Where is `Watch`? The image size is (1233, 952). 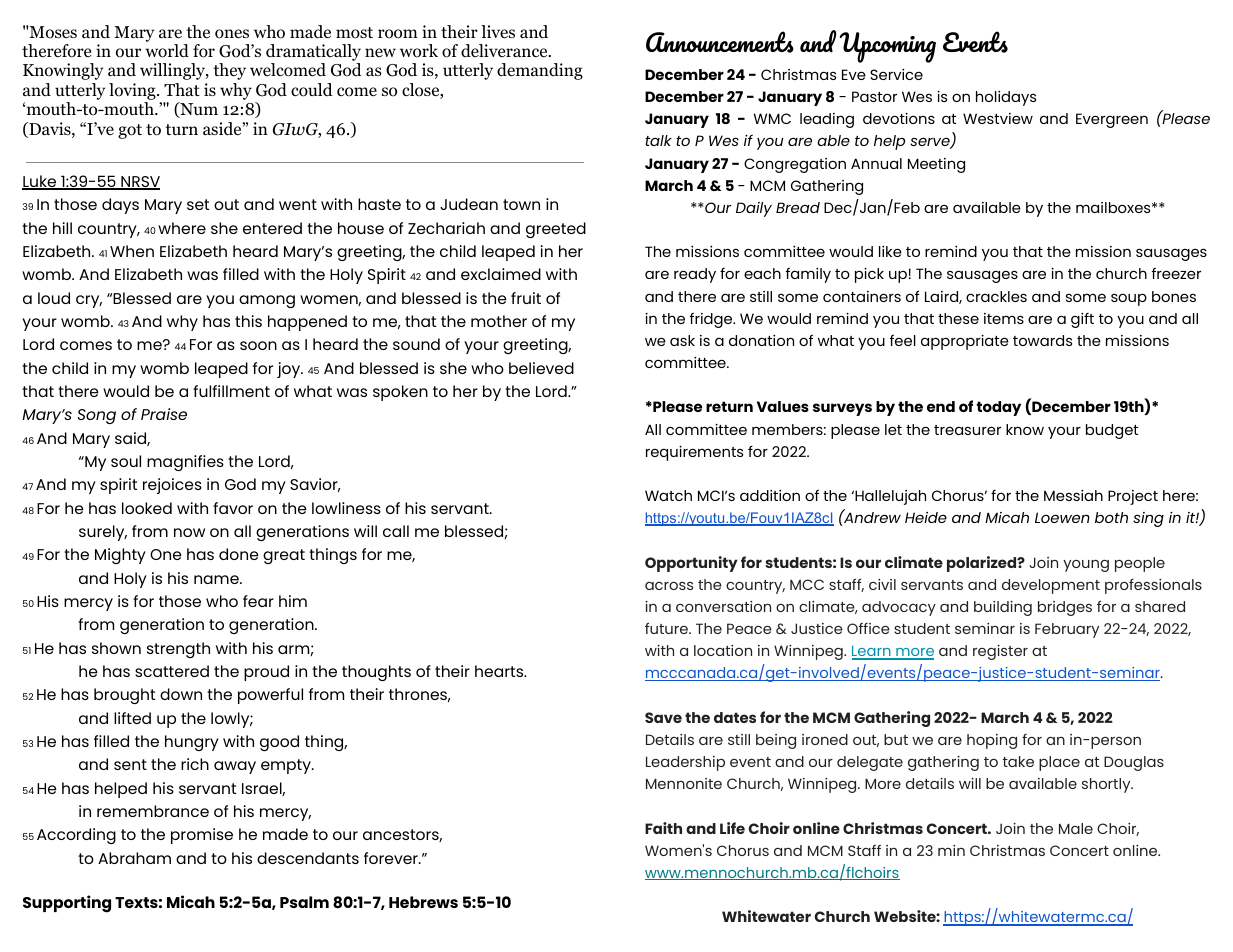
Watch is located at coordinates (668, 495).
